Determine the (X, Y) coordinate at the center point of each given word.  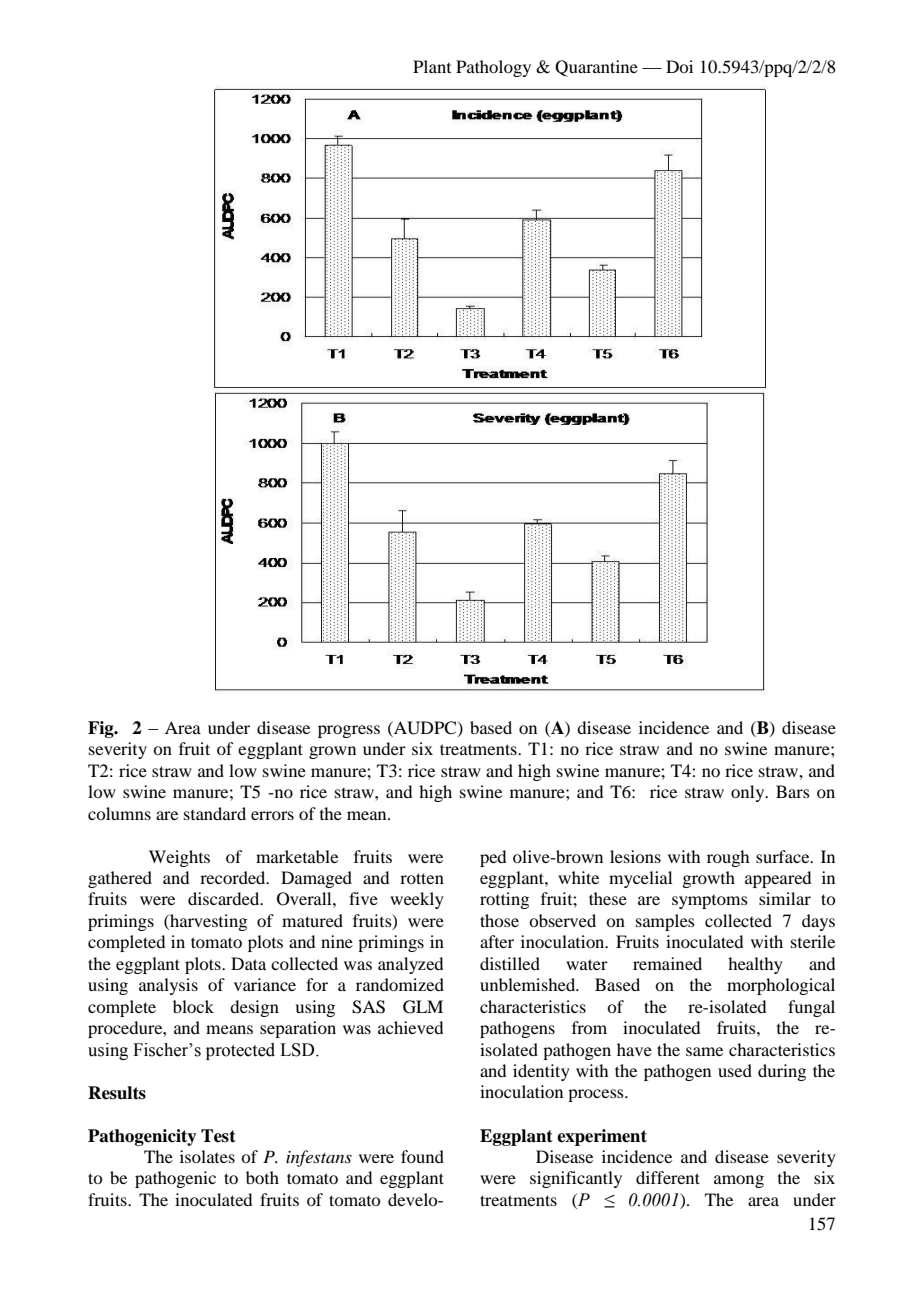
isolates (207, 1156)
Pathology (493, 68)
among (739, 1181)
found (422, 1156)
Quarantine (596, 68)
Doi (679, 66)
